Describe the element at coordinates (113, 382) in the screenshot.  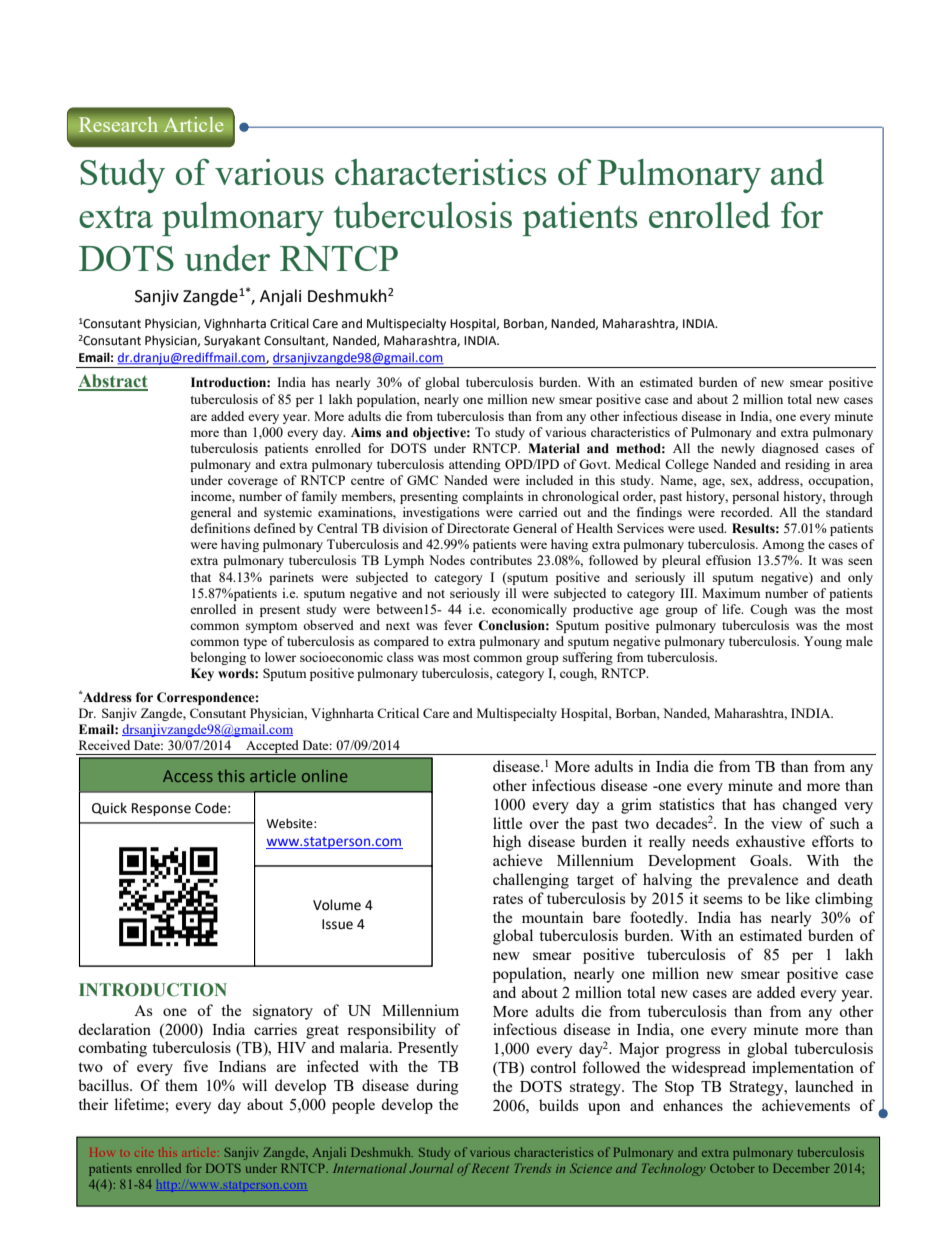
I see `Abstract` at that location.
